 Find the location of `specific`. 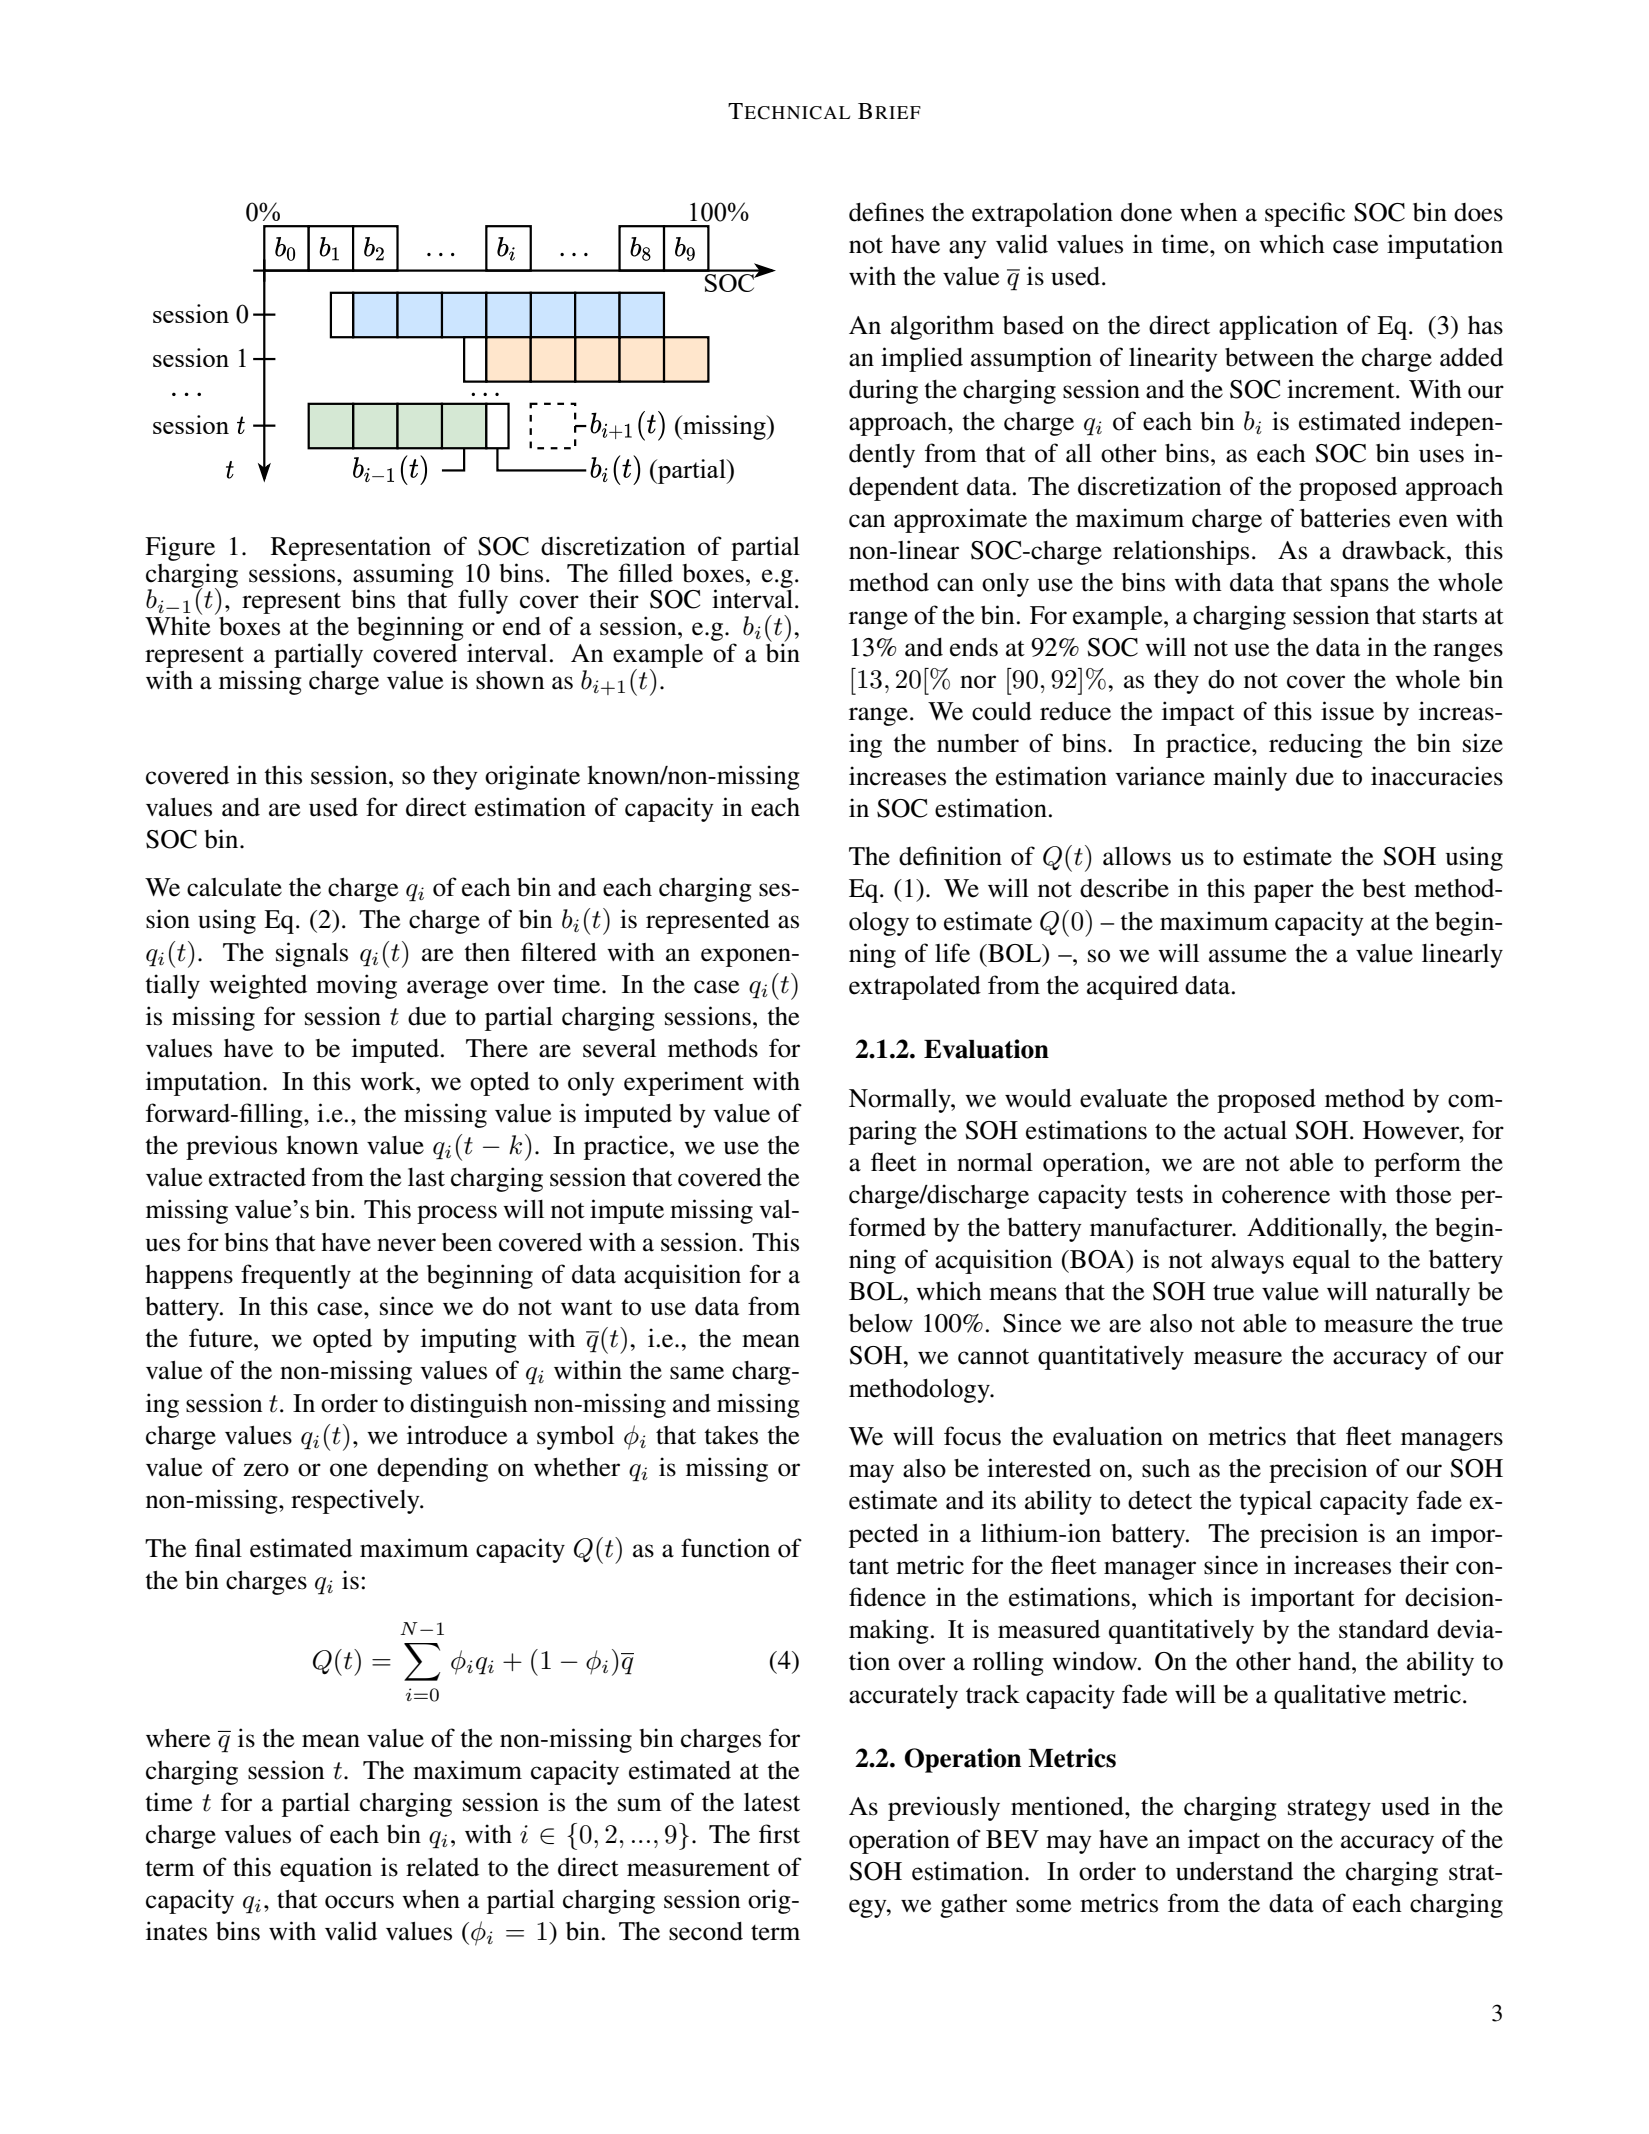

specific is located at coordinates (1305, 214).
